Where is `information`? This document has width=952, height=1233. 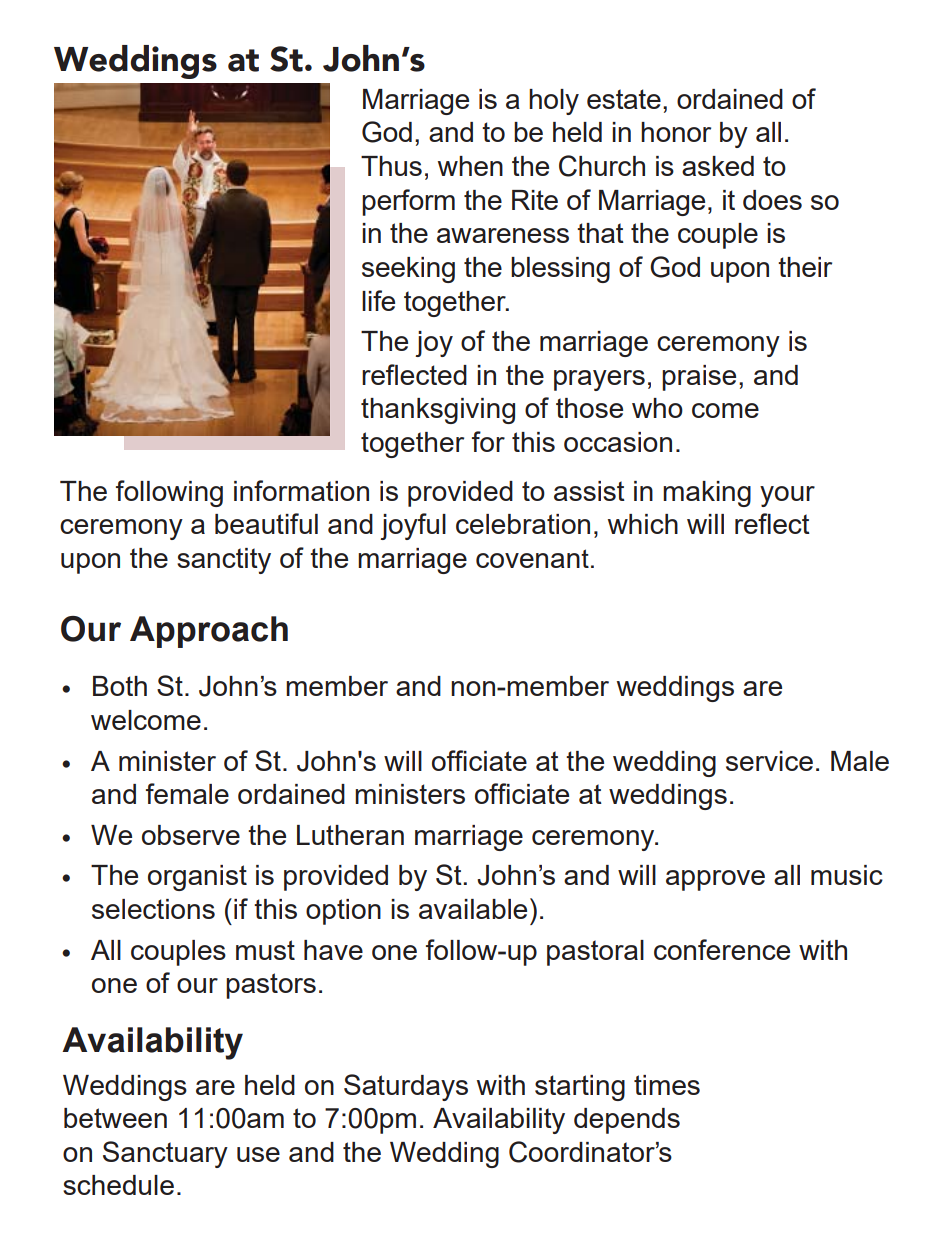
information is located at coordinates (301, 490).
